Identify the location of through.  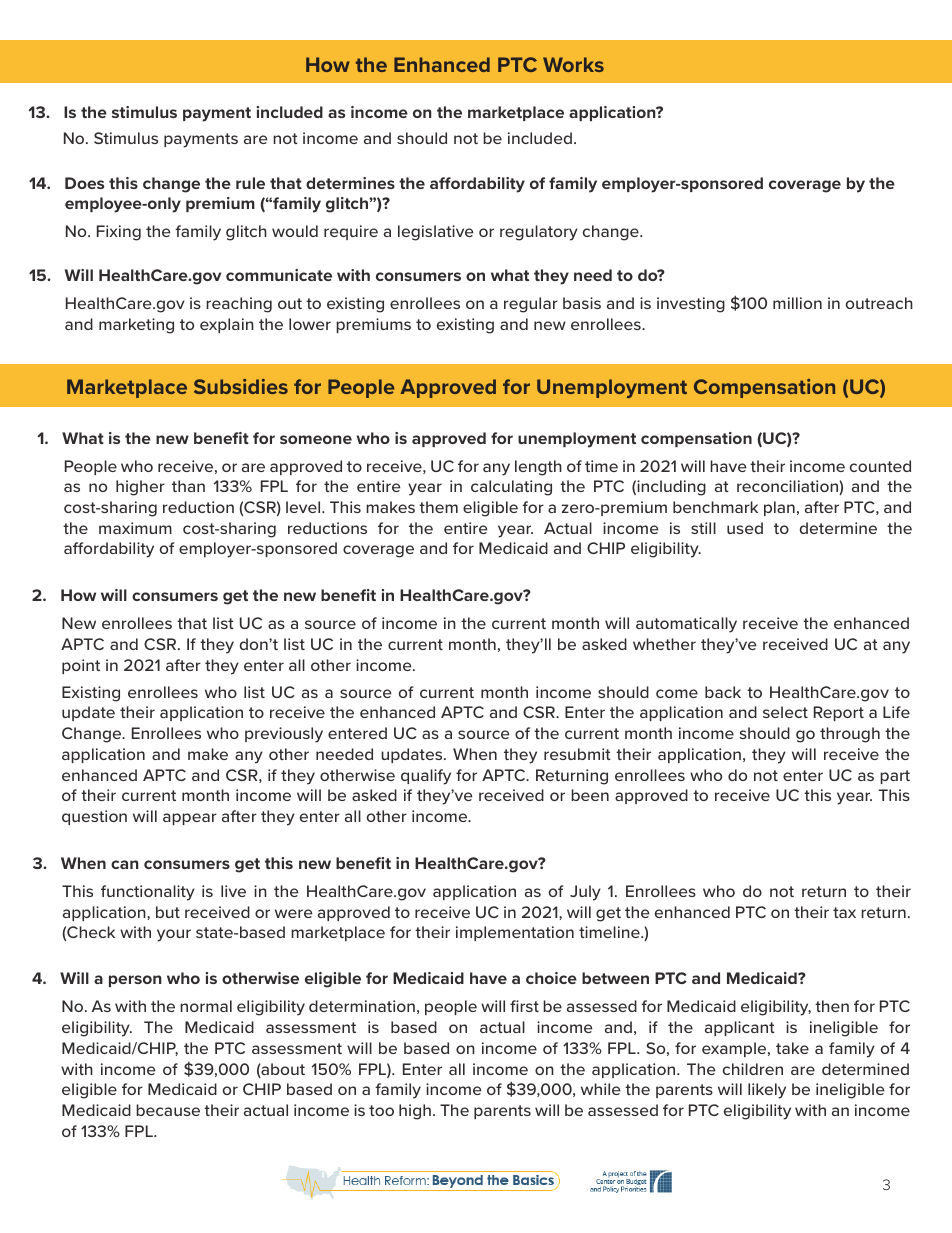
(850, 735).
